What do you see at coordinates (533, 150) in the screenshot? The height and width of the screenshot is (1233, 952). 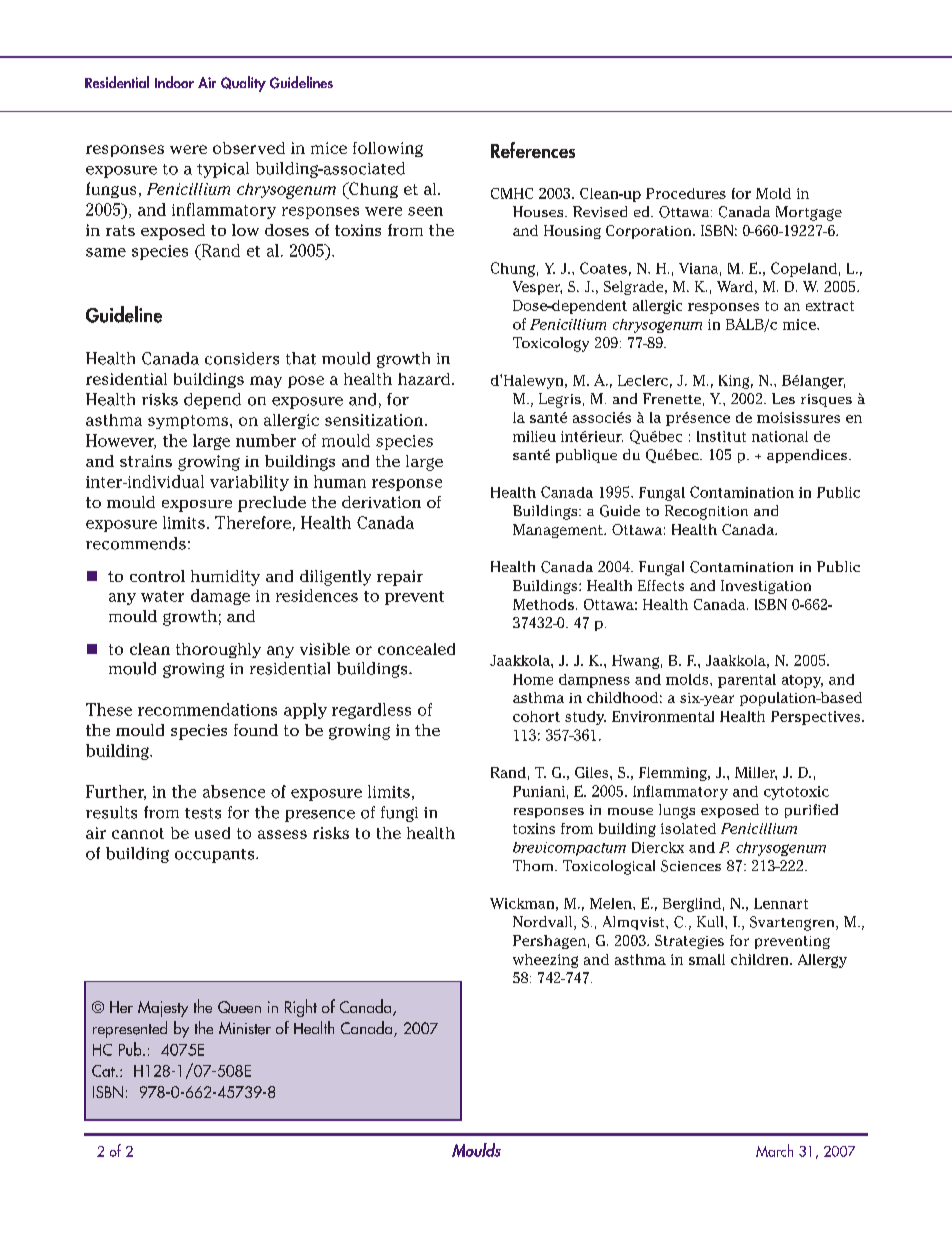 I see `References` at bounding box center [533, 150].
